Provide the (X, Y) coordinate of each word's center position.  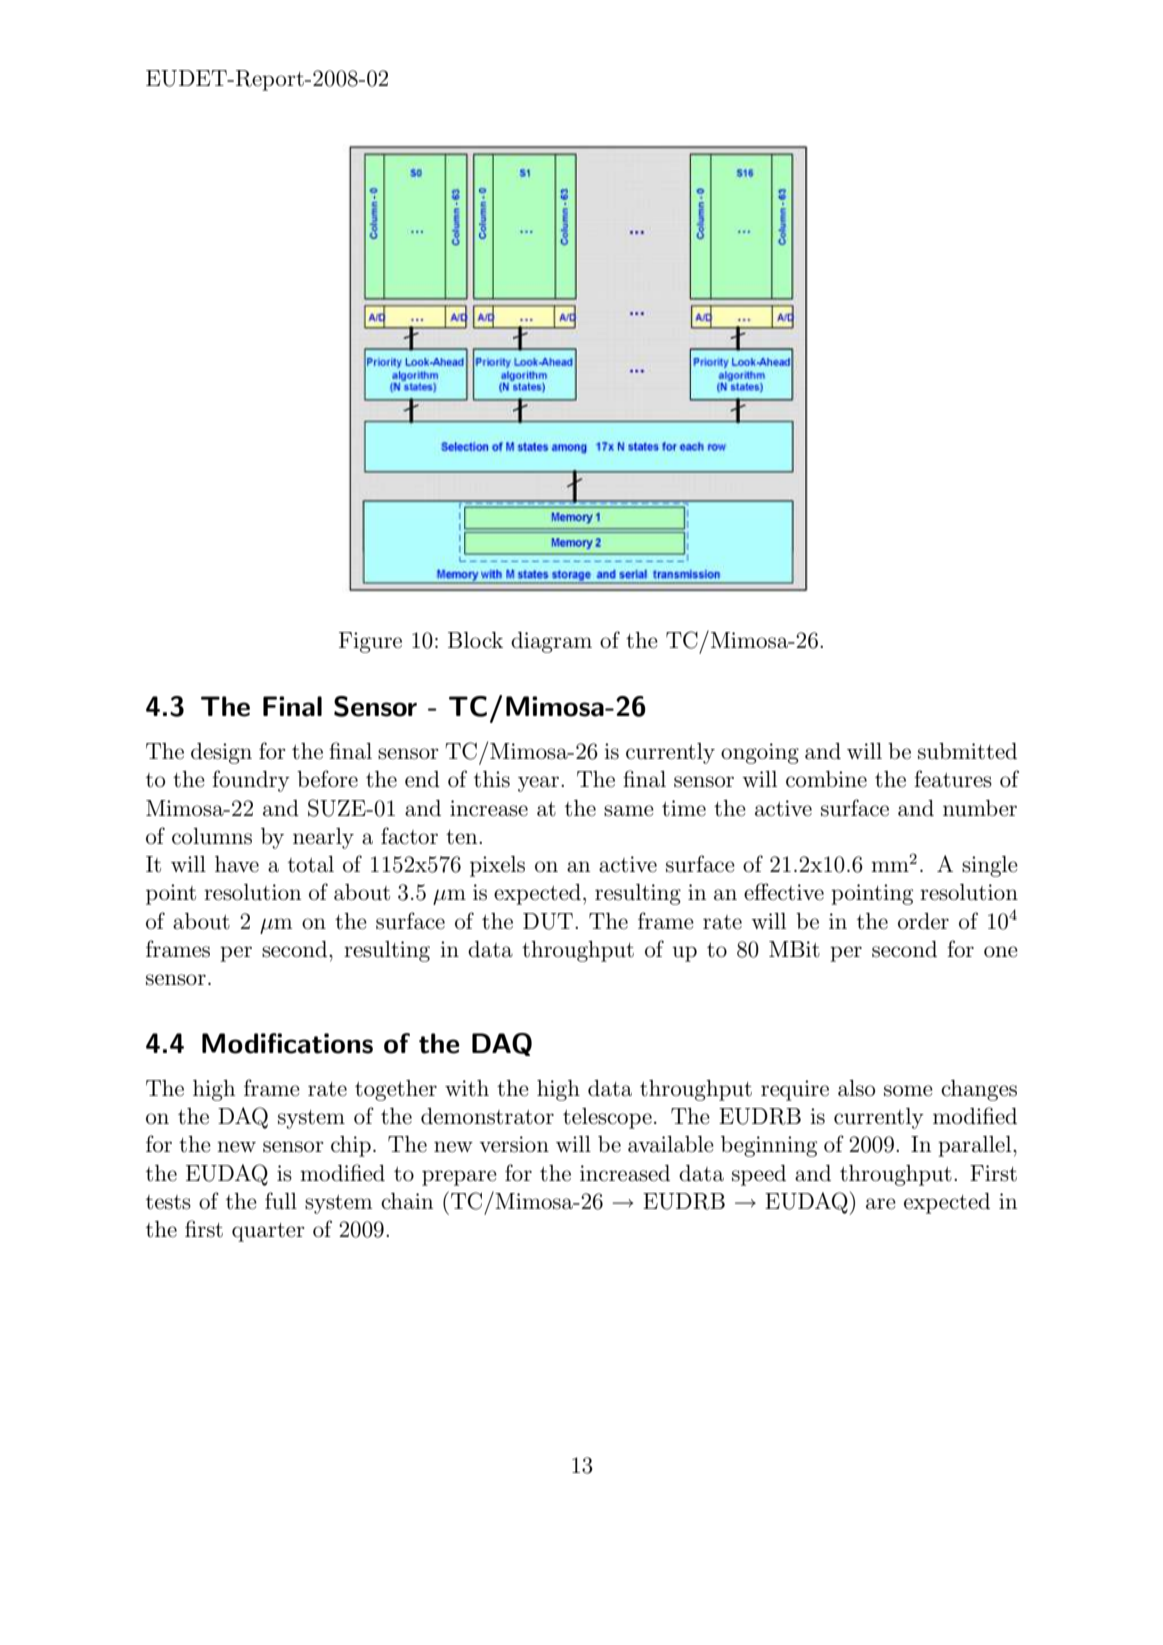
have (237, 864)
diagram (551, 642)
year (540, 784)
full (281, 1201)
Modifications (287, 1043)
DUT (548, 921)
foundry (251, 781)
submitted (967, 751)
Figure (370, 642)
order (923, 921)
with (467, 1088)
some (908, 1091)
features (953, 779)
